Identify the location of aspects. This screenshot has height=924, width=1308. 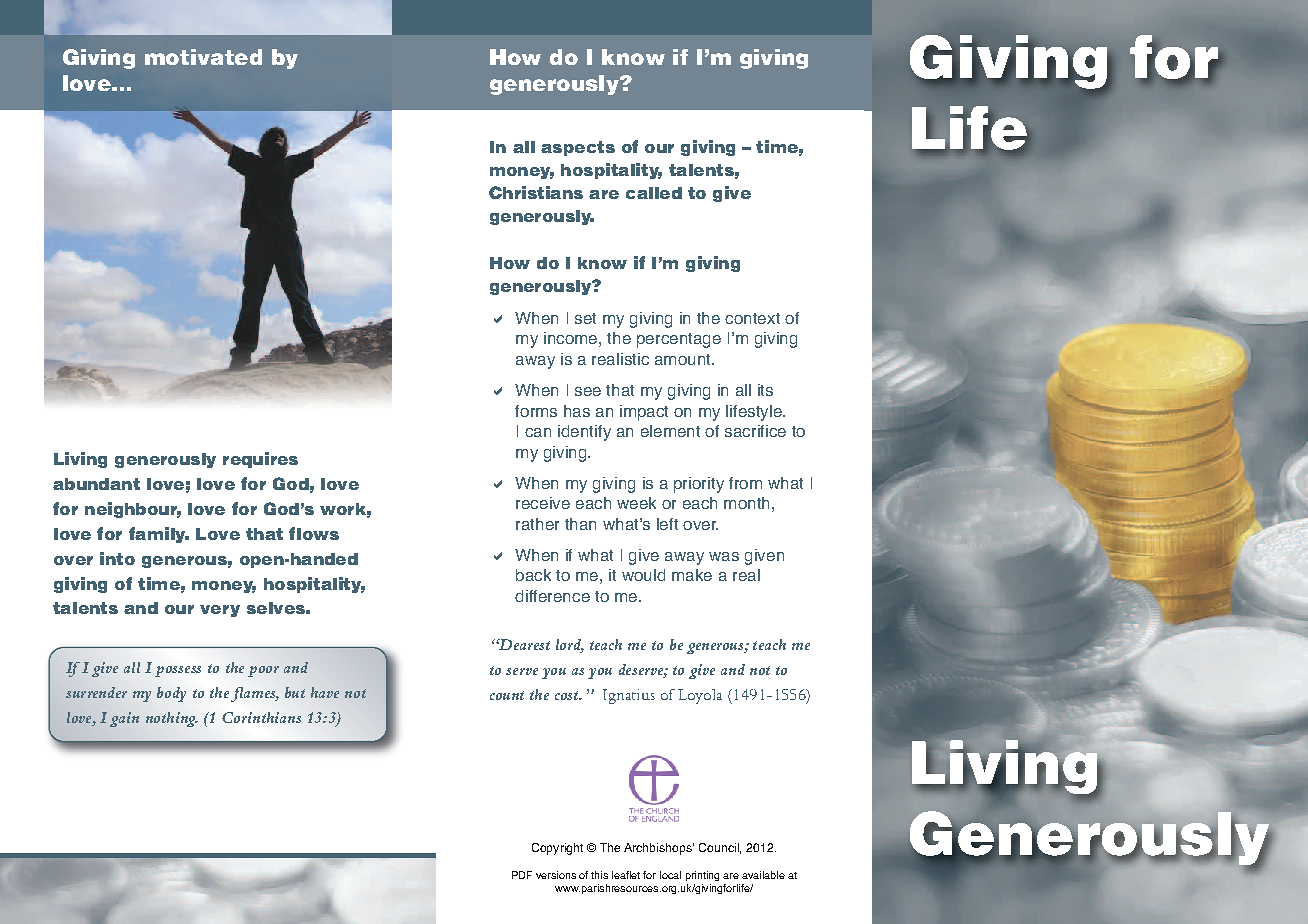
(578, 148).
